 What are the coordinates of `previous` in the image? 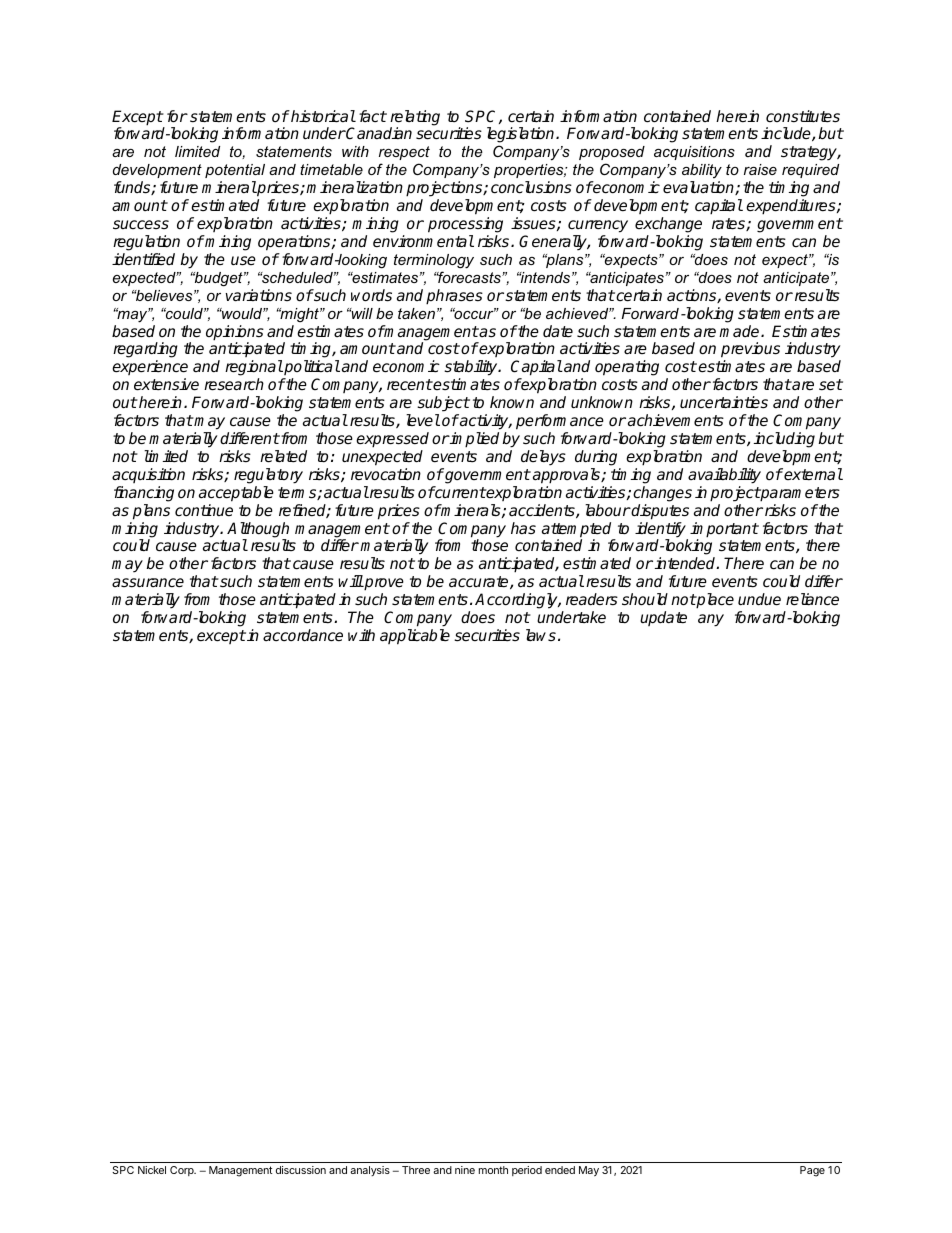 It's located at (750, 350).
